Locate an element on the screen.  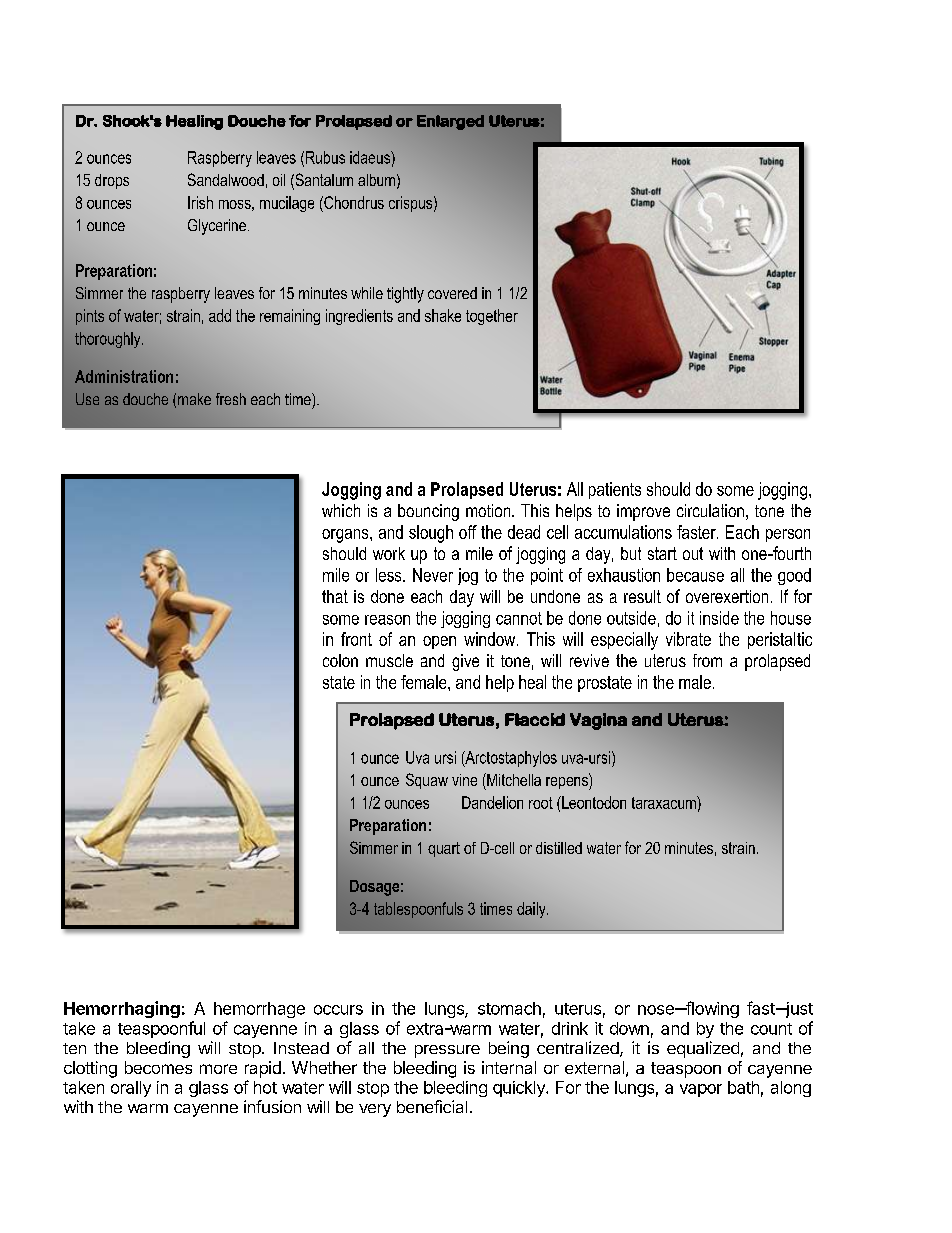
orally is located at coordinates (131, 1089).
